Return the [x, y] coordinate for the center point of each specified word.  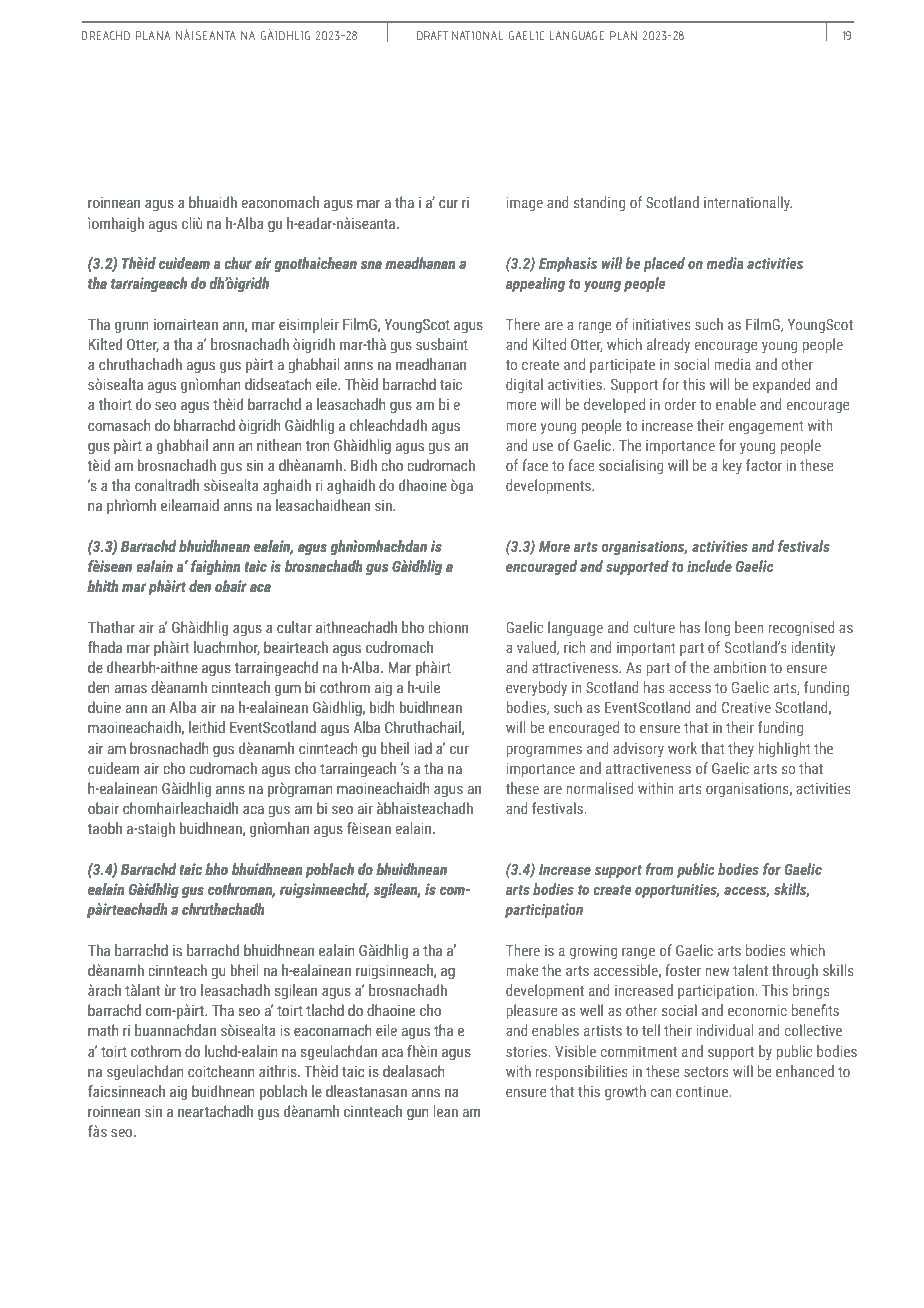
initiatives [661, 324]
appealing [535, 284]
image [524, 204]
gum [288, 690]
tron [318, 446]
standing [599, 203]
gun [418, 1114]
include [709, 566]
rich [574, 647]
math [103, 1030]
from [659, 869]
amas [131, 689]
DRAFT [432, 35]
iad [423, 748]
